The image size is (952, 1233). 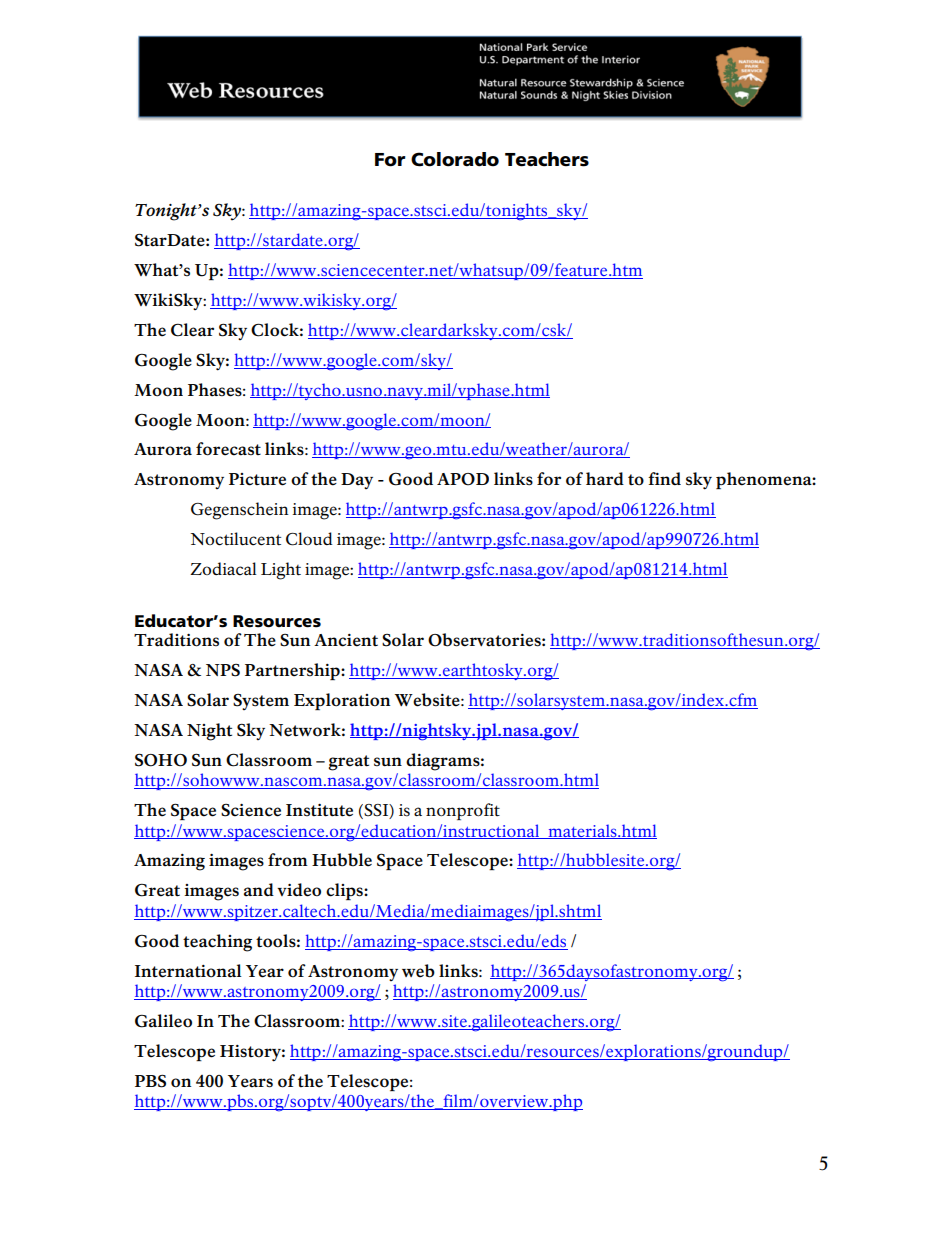 What do you see at coordinates (299, 890) in the screenshot?
I see `video` at bounding box center [299, 890].
